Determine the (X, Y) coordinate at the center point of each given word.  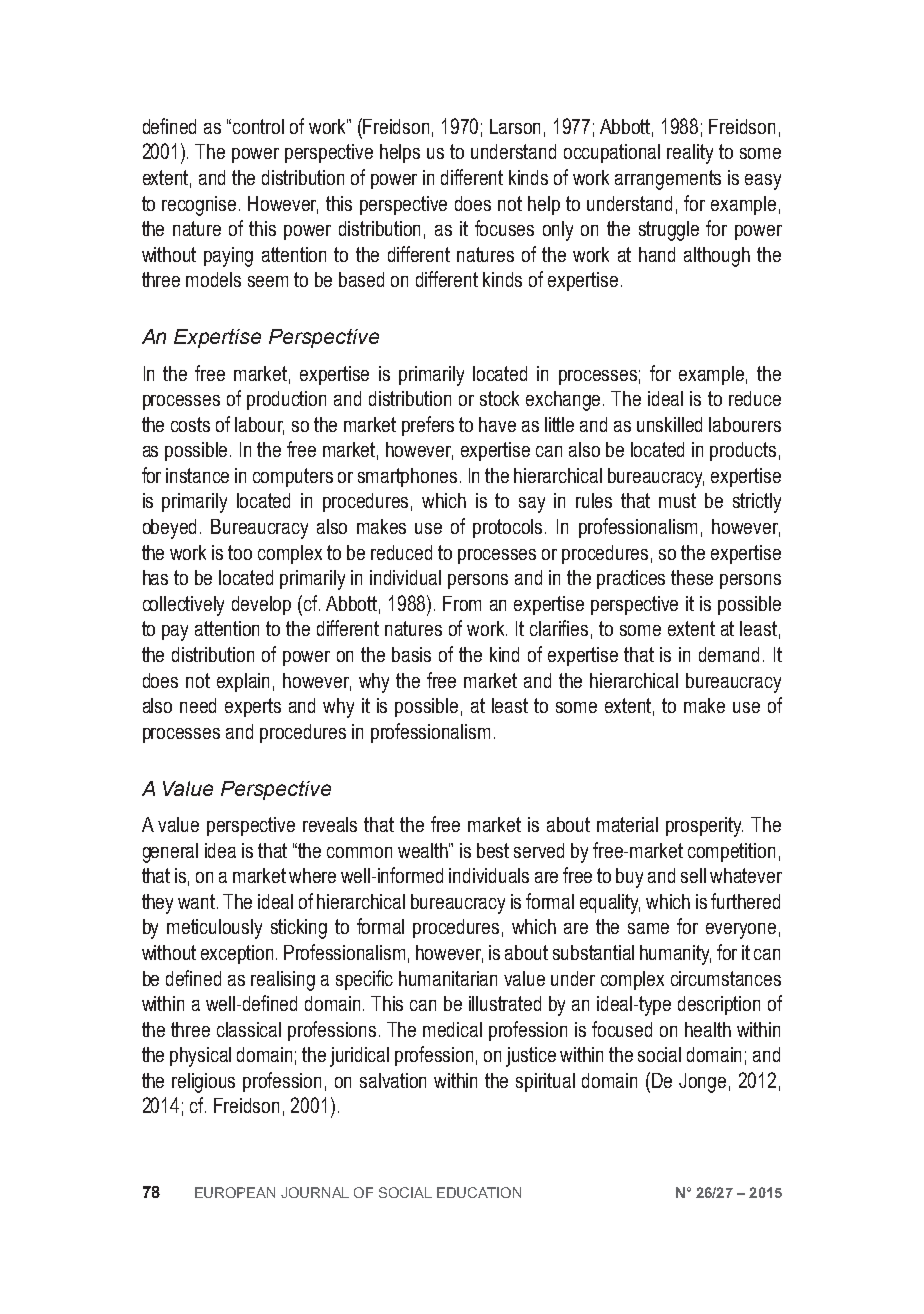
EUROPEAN (235, 1192)
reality (690, 154)
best (493, 850)
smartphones (409, 477)
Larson (515, 126)
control (258, 126)
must (677, 500)
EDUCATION (479, 1192)
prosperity (704, 827)
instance (197, 475)
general (170, 853)
